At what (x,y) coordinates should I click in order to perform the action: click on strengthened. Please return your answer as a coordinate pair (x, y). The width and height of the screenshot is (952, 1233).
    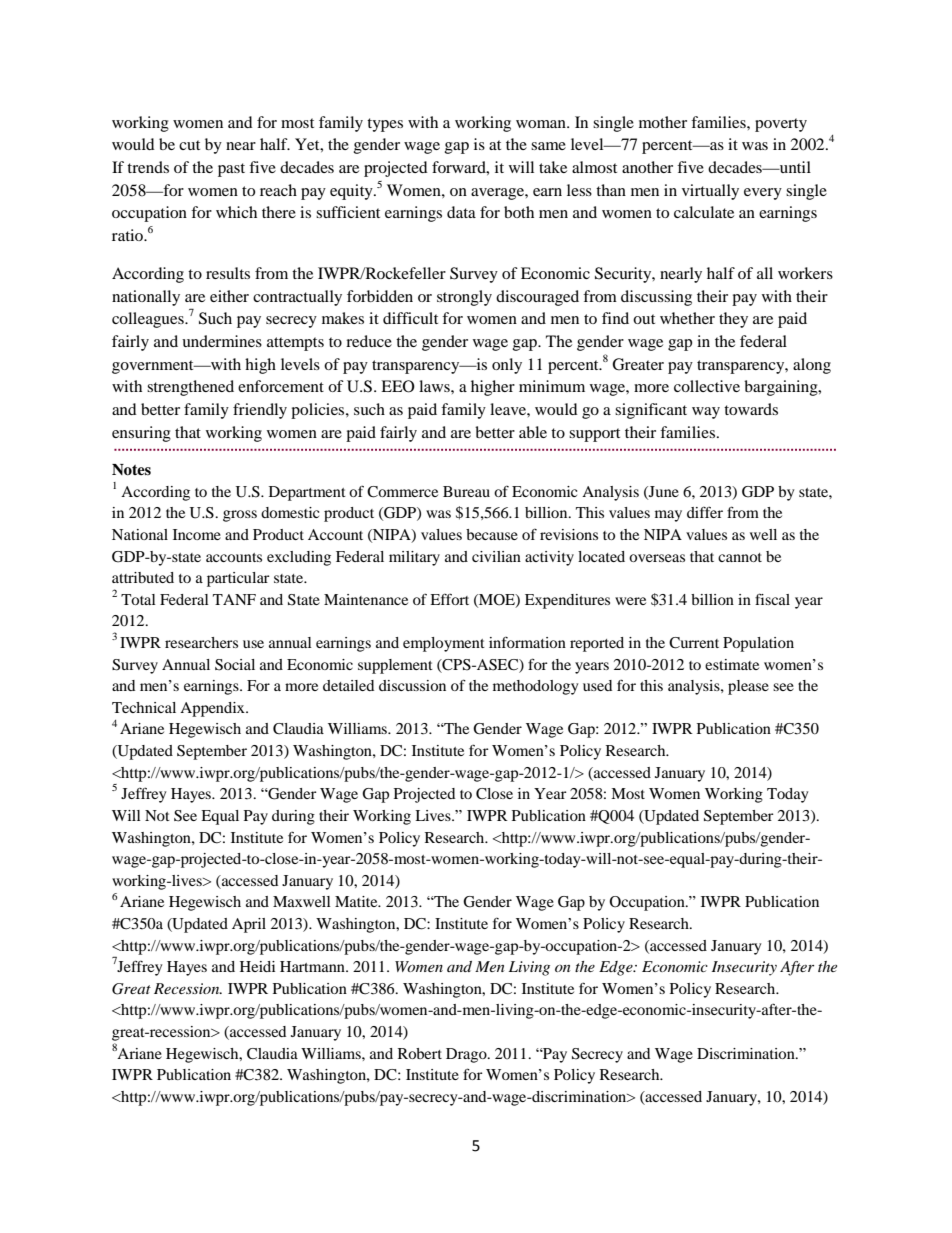
    Looking at the image, I should click on (190, 388).
